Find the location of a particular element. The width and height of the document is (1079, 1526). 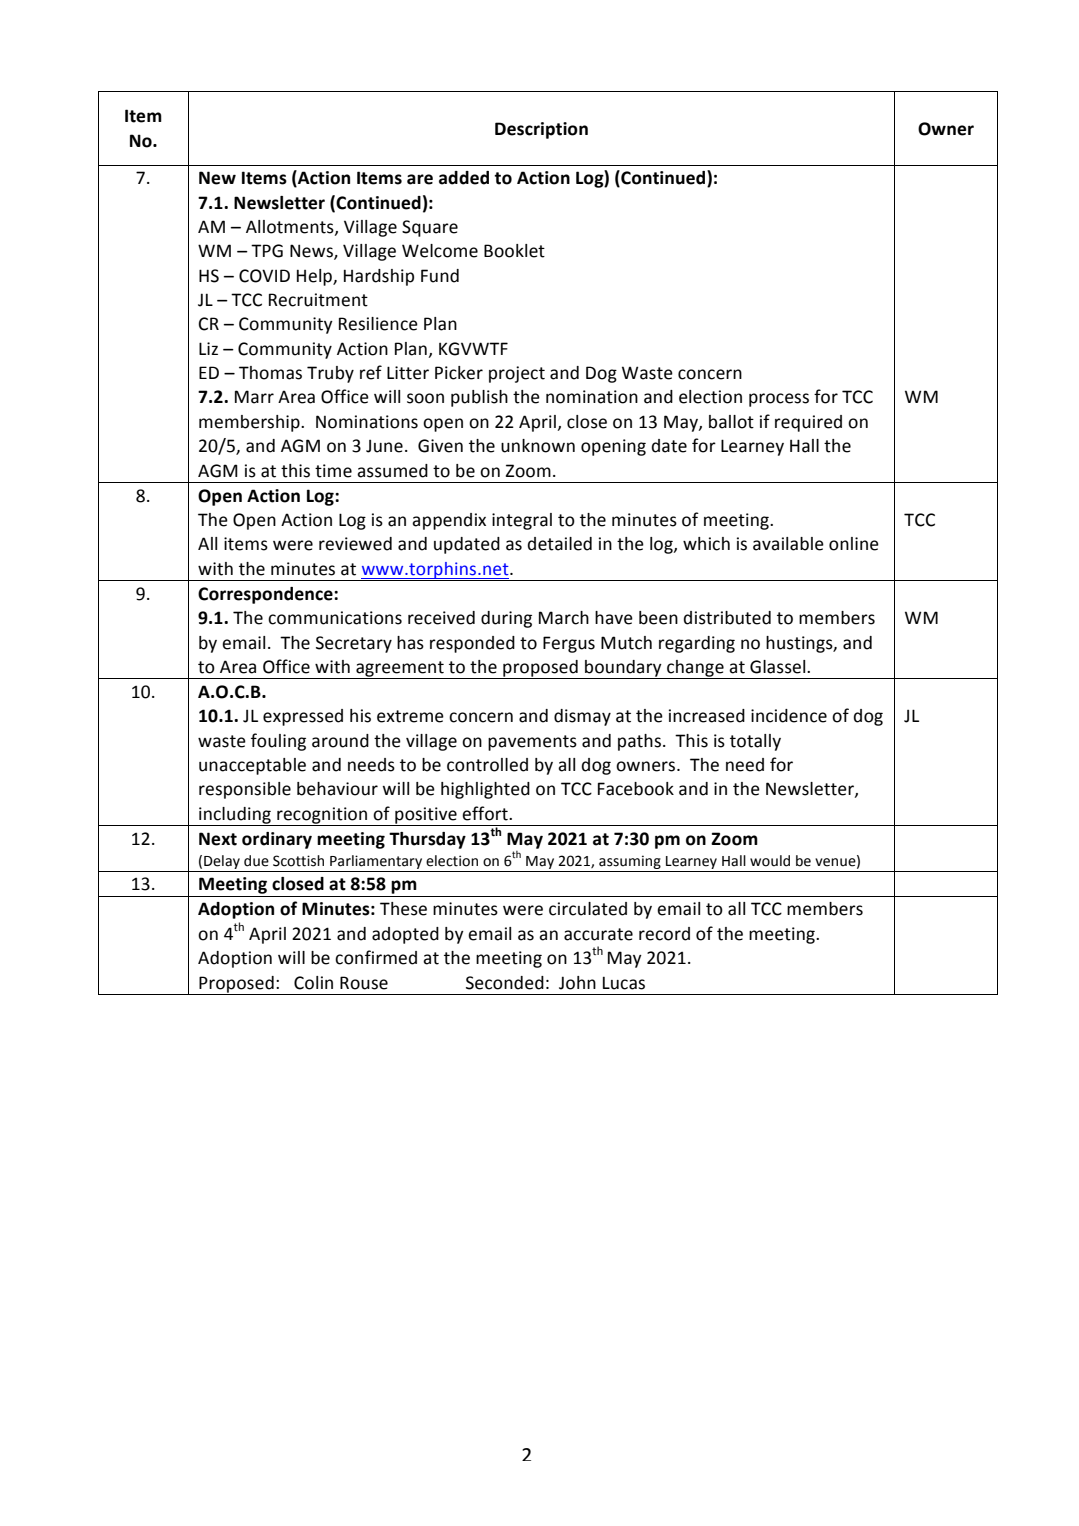

Seconded is located at coordinates (505, 983).
